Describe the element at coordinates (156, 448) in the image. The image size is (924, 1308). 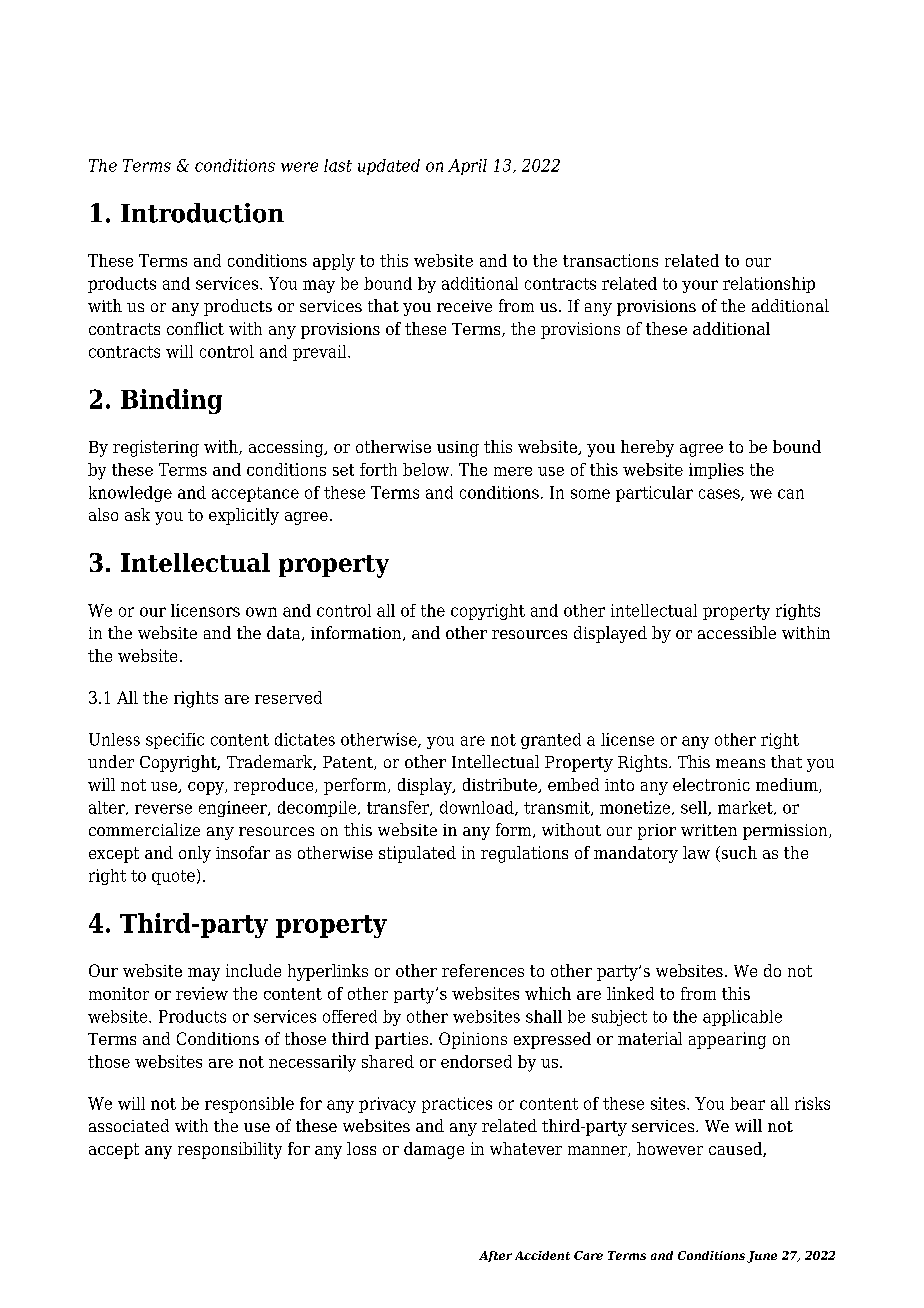
I see `registering` at that location.
